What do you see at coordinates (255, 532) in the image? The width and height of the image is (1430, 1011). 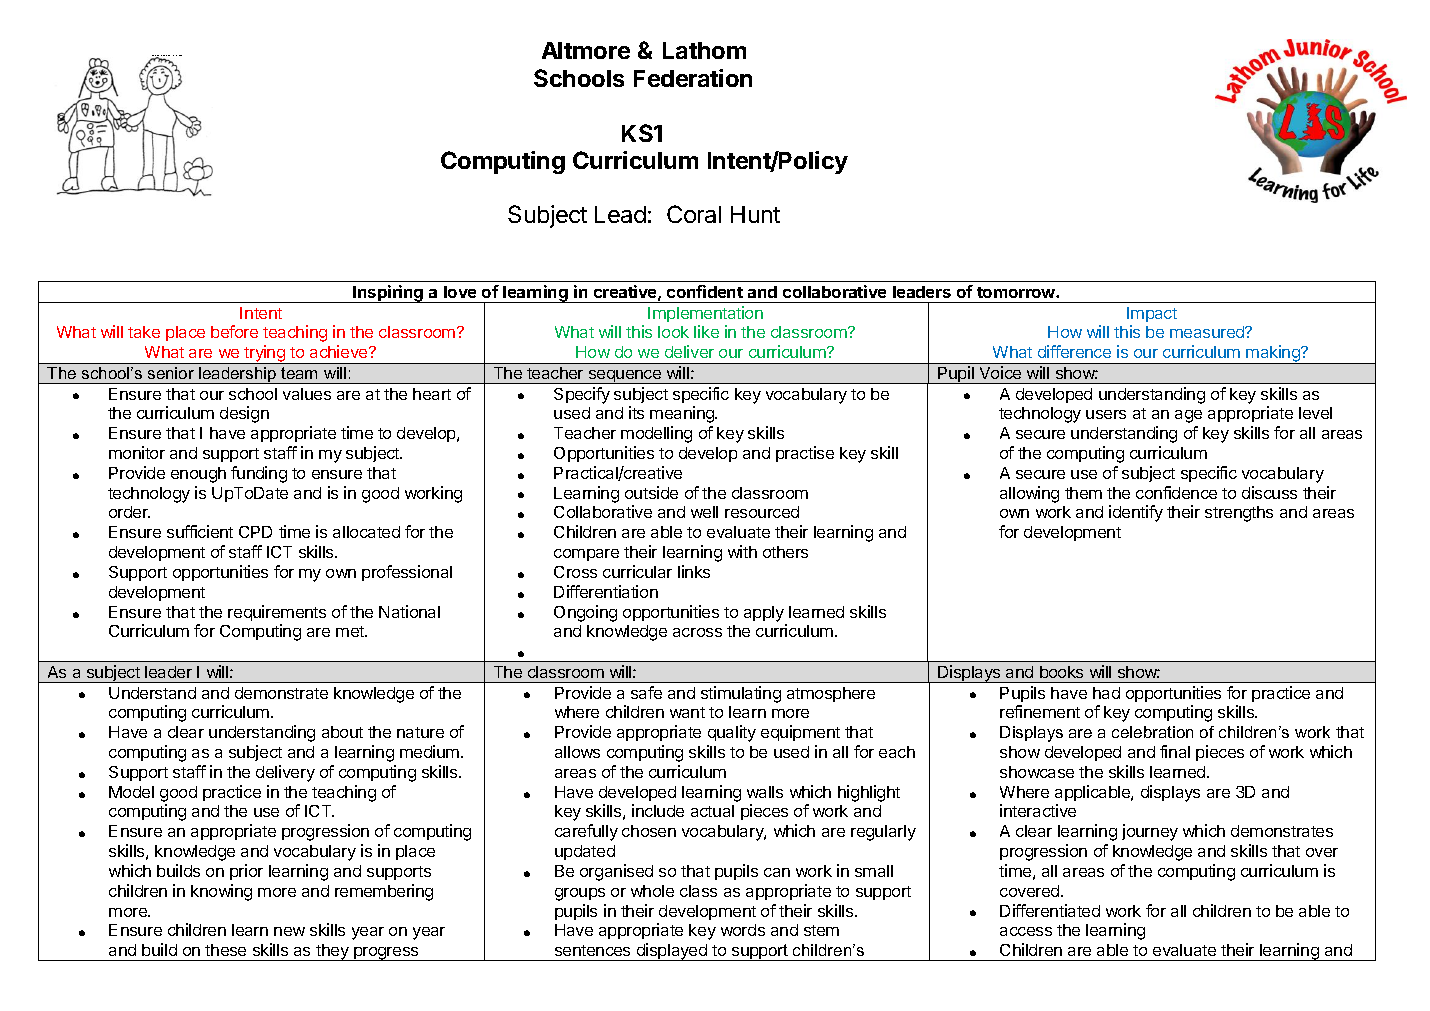 I see `CPD` at bounding box center [255, 532].
